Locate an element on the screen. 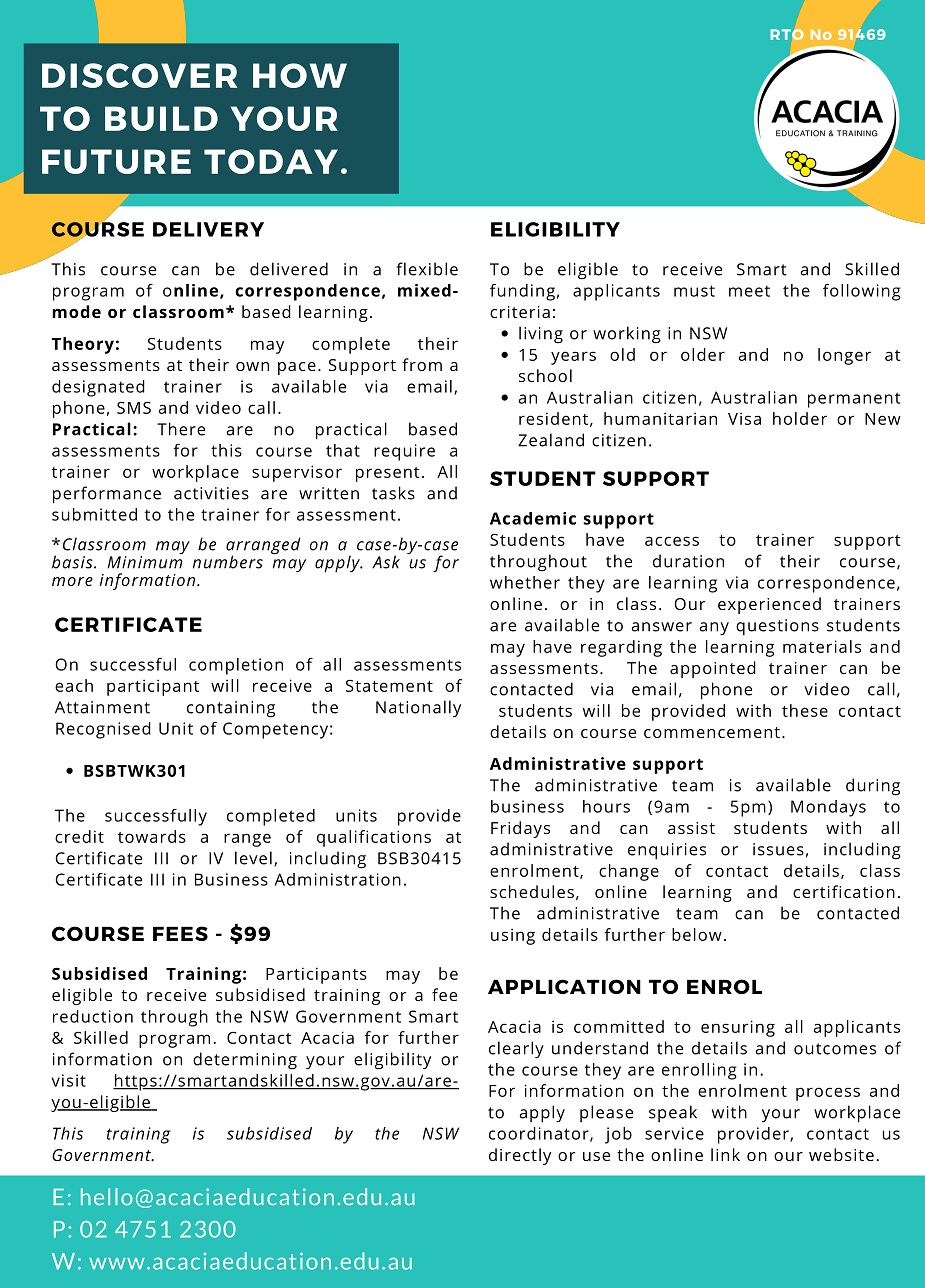 The height and width of the screenshot is (1288, 925). criteria is located at coordinates (520, 312).
